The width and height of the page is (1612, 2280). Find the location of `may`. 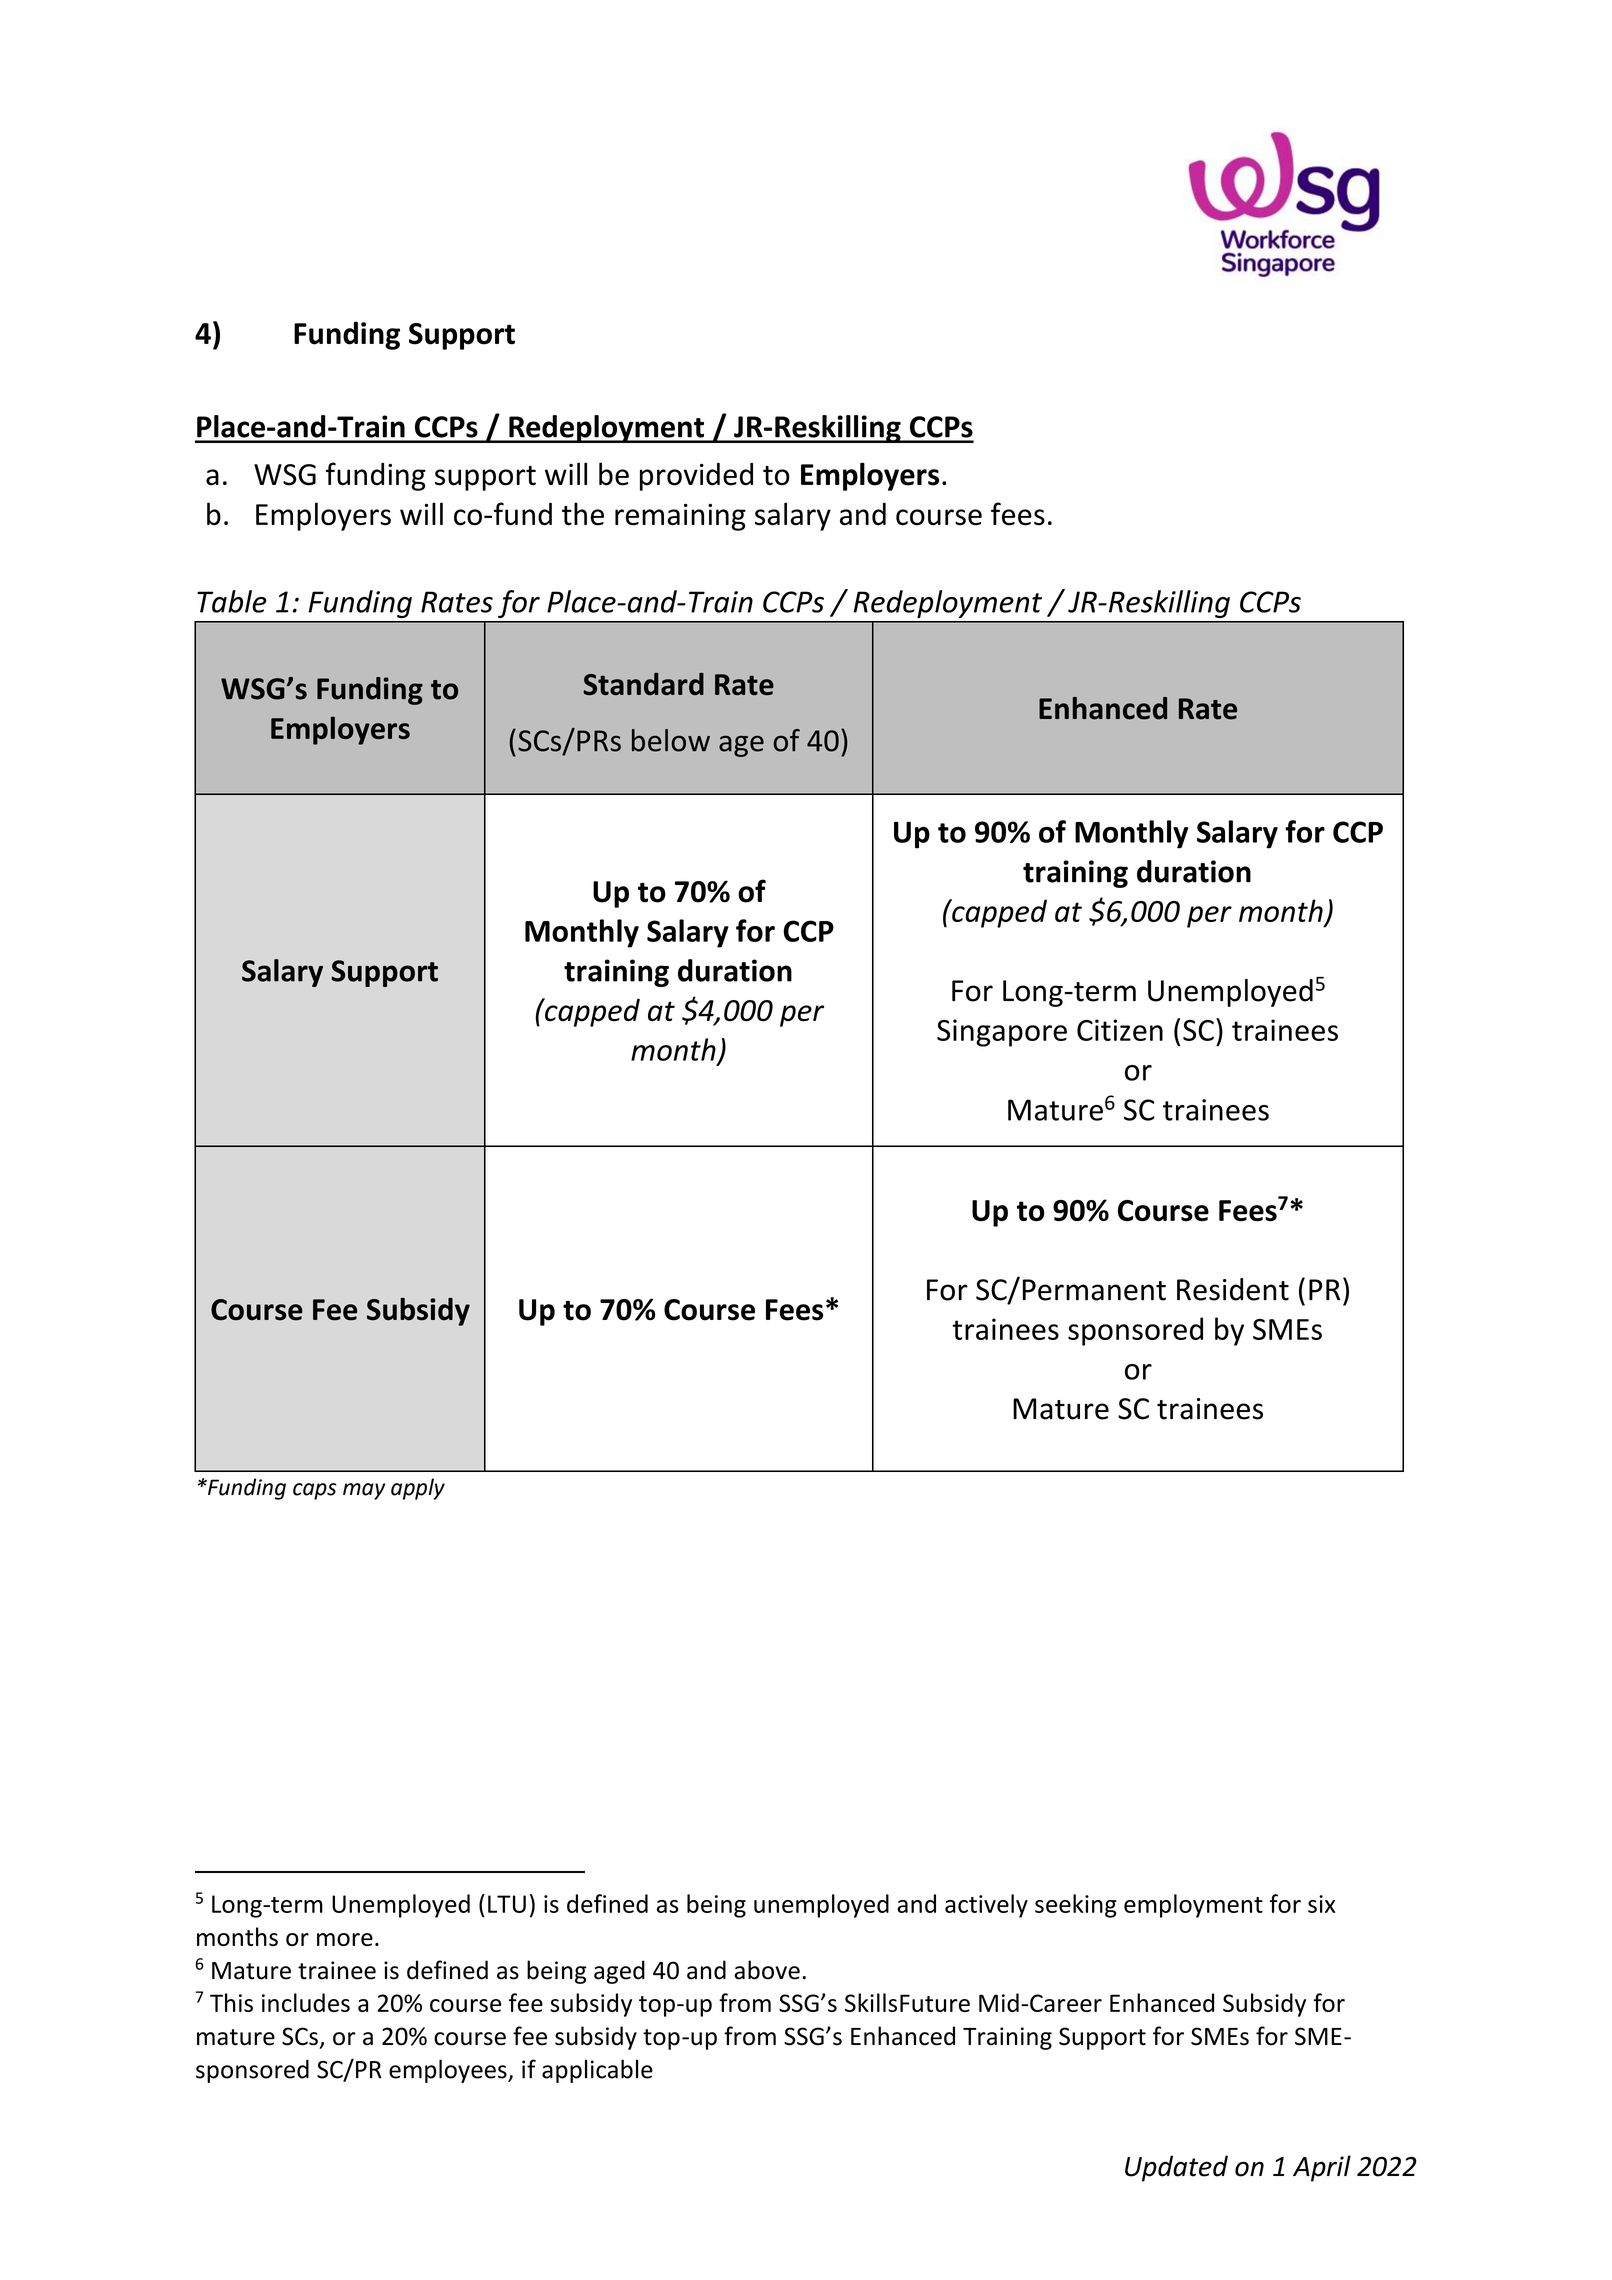

may is located at coordinates (364, 1491).
